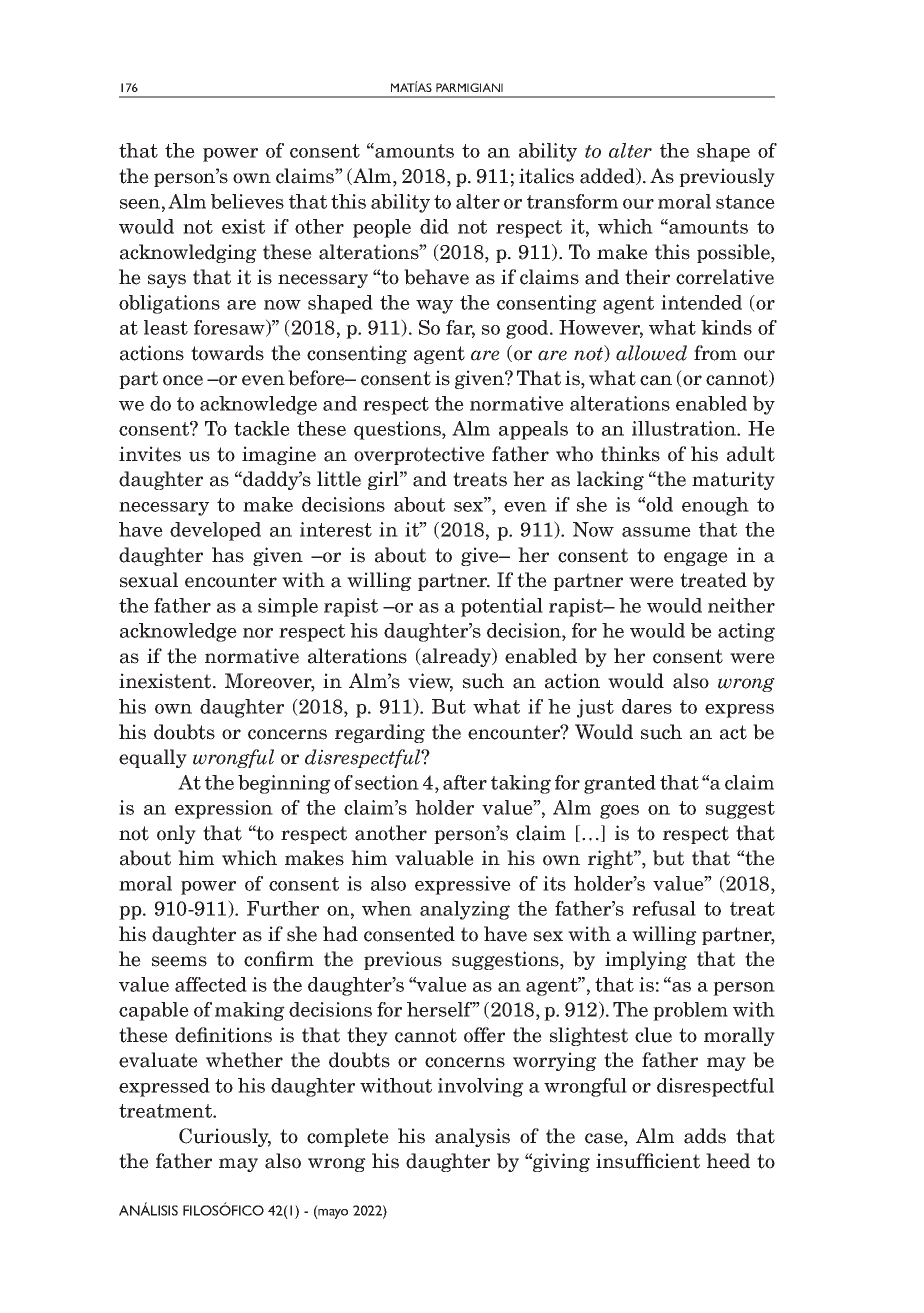 Image resolution: width=924 pixels, height=1313 pixels. Describe the element at coordinates (434, 226) in the page. I see `did` at that location.
